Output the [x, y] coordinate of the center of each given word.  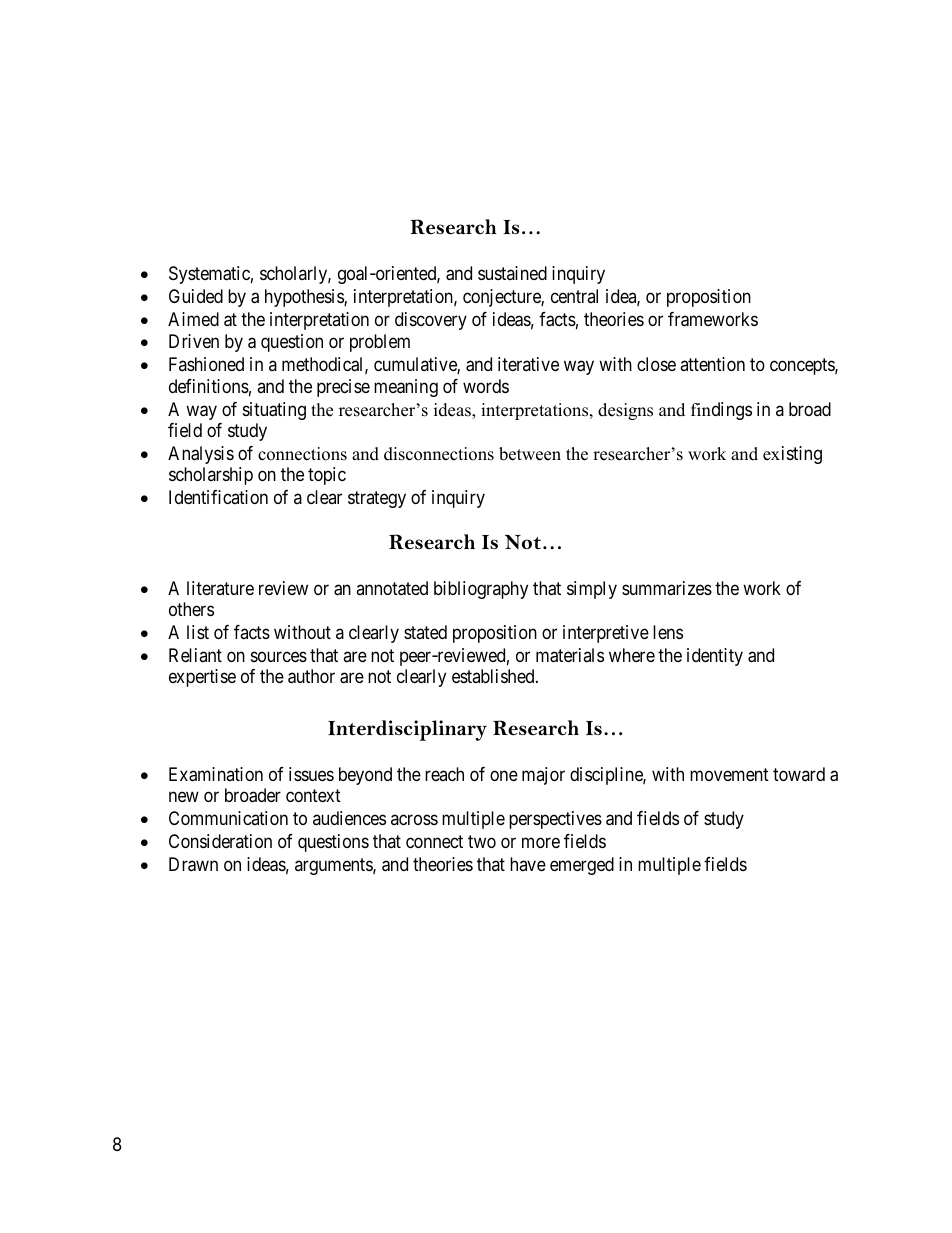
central [574, 296]
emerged [582, 866]
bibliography [481, 590]
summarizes [667, 588]
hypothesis [305, 298]
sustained [512, 273]
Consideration [220, 841]
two [482, 841]
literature [220, 588]
